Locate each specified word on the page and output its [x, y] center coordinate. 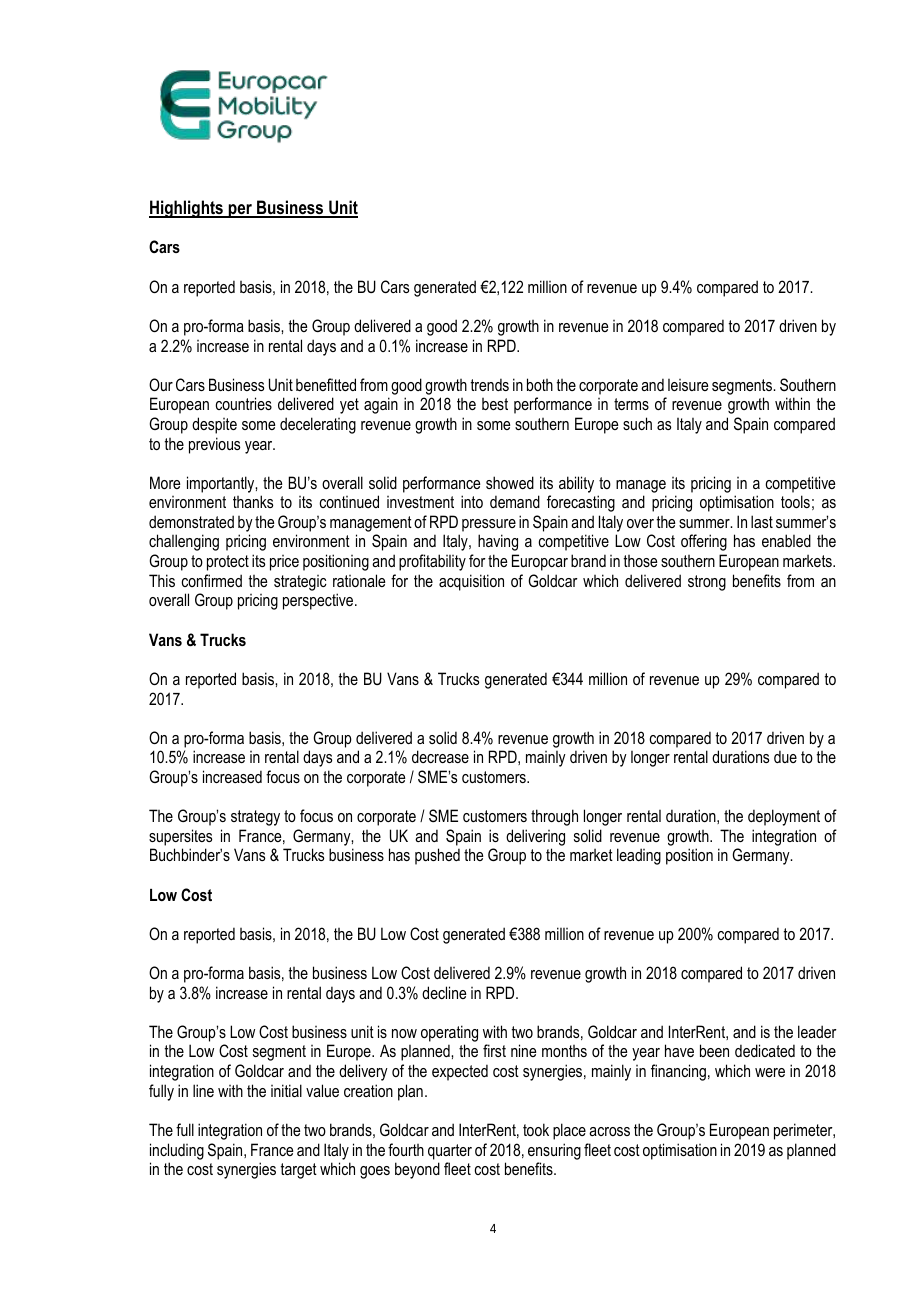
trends [489, 384]
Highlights [187, 209]
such [637, 423]
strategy [255, 818]
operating [449, 1033]
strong [707, 583]
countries [243, 403]
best [495, 404]
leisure [688, 385]
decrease [440, 756]
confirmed [211, 580]
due [785, 756]
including [177, 1151]
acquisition [471, 582]
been [714, 1050]
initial [286, 1090]
